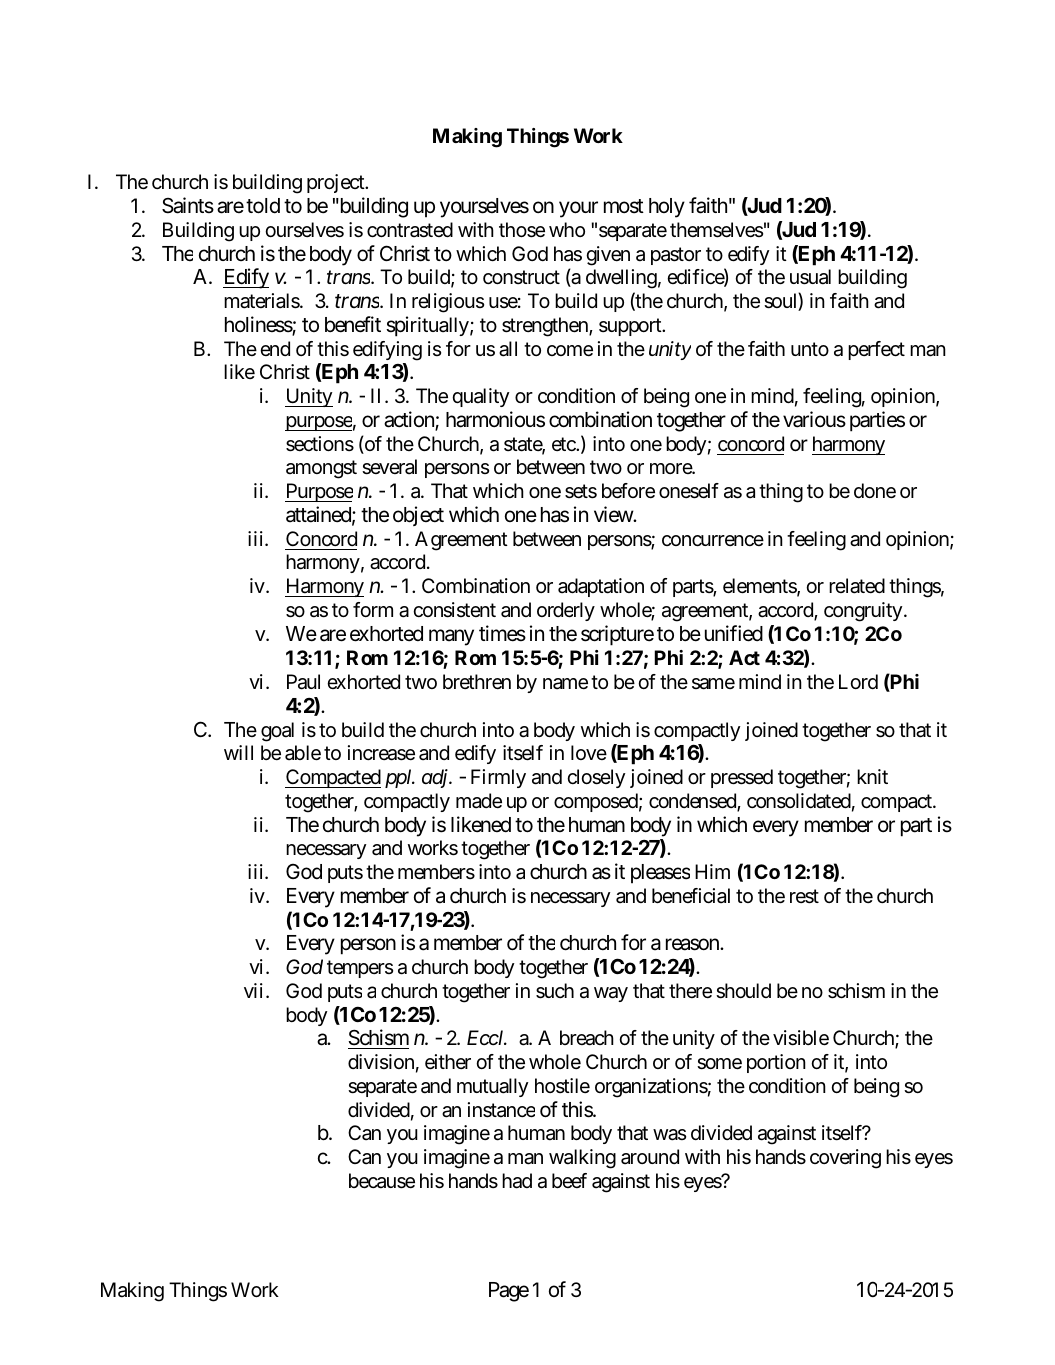  Describe the element at coordinates (582, 1159) in the screenshot. I see `walking` at that location.
